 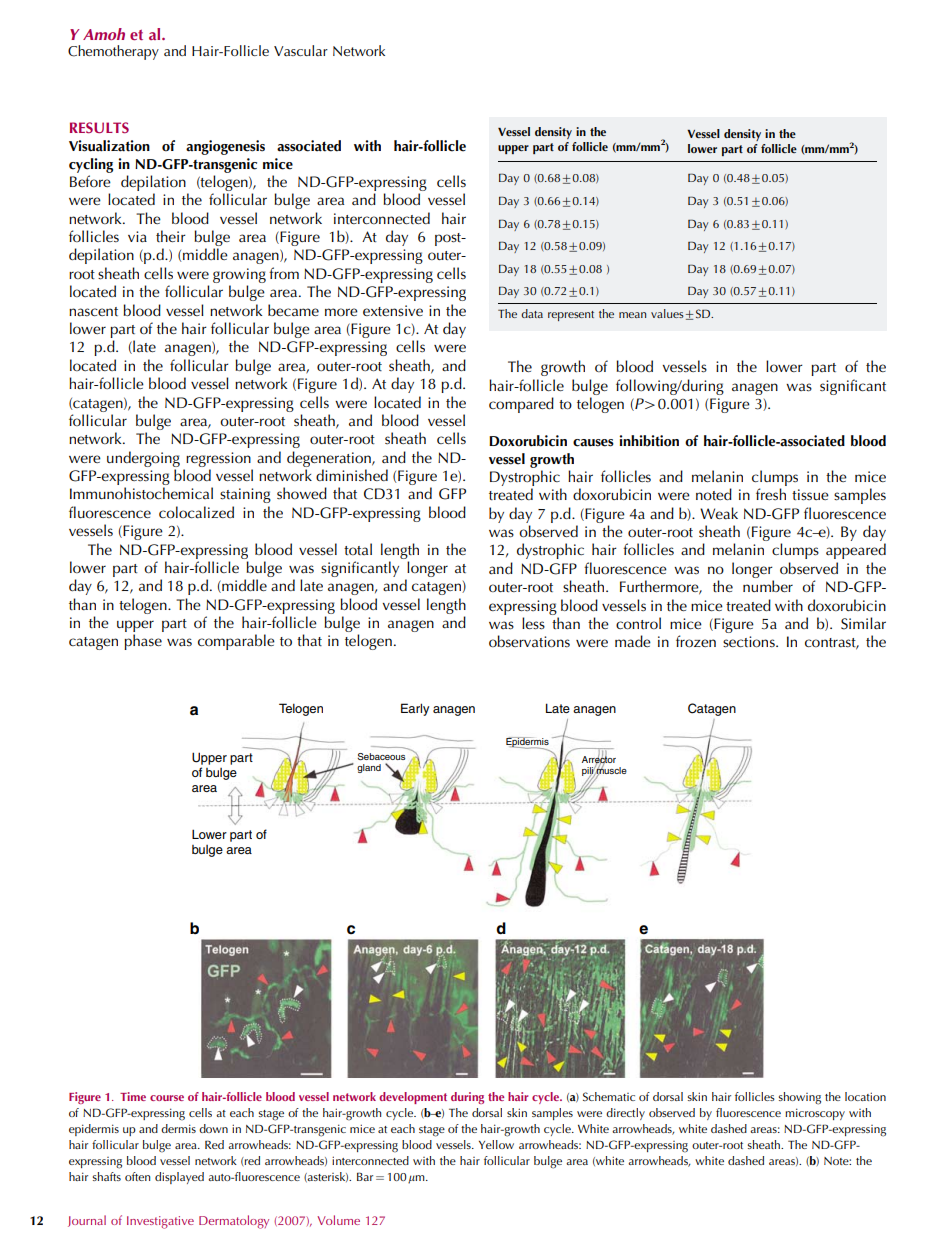 I want to click on compared, so click(x=521, y=405).
